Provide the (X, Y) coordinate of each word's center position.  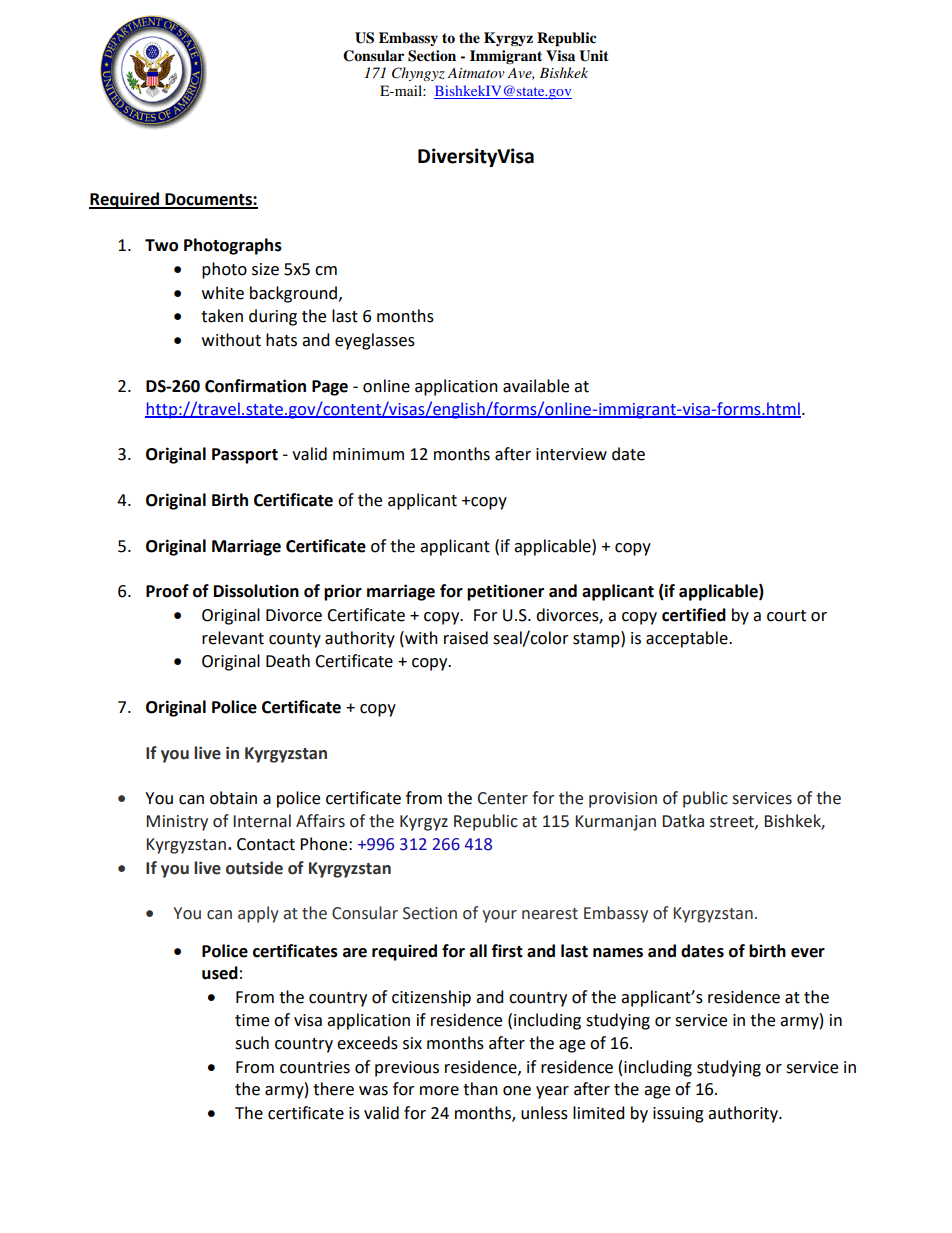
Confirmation (255, 386)
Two (161, 245)
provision (623, 800)
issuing (678, 1115)
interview (571, 454)
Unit (594, 56)
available (536, 386)
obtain (233, 798)
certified (694, 615)
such (252, 1043)
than (480, 1089)
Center (503, 798)
